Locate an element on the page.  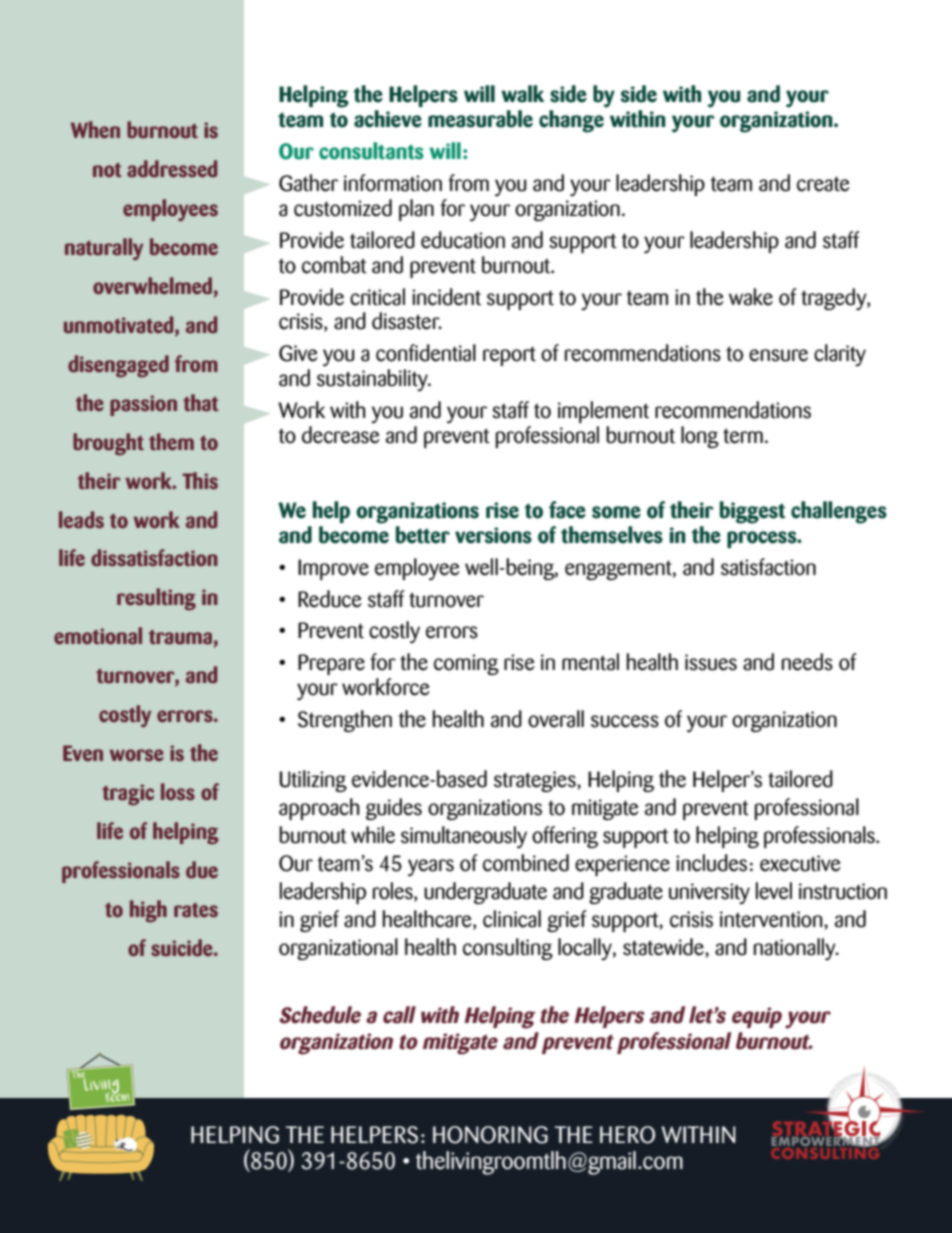
suicide is located at coordinates (183, 947).
